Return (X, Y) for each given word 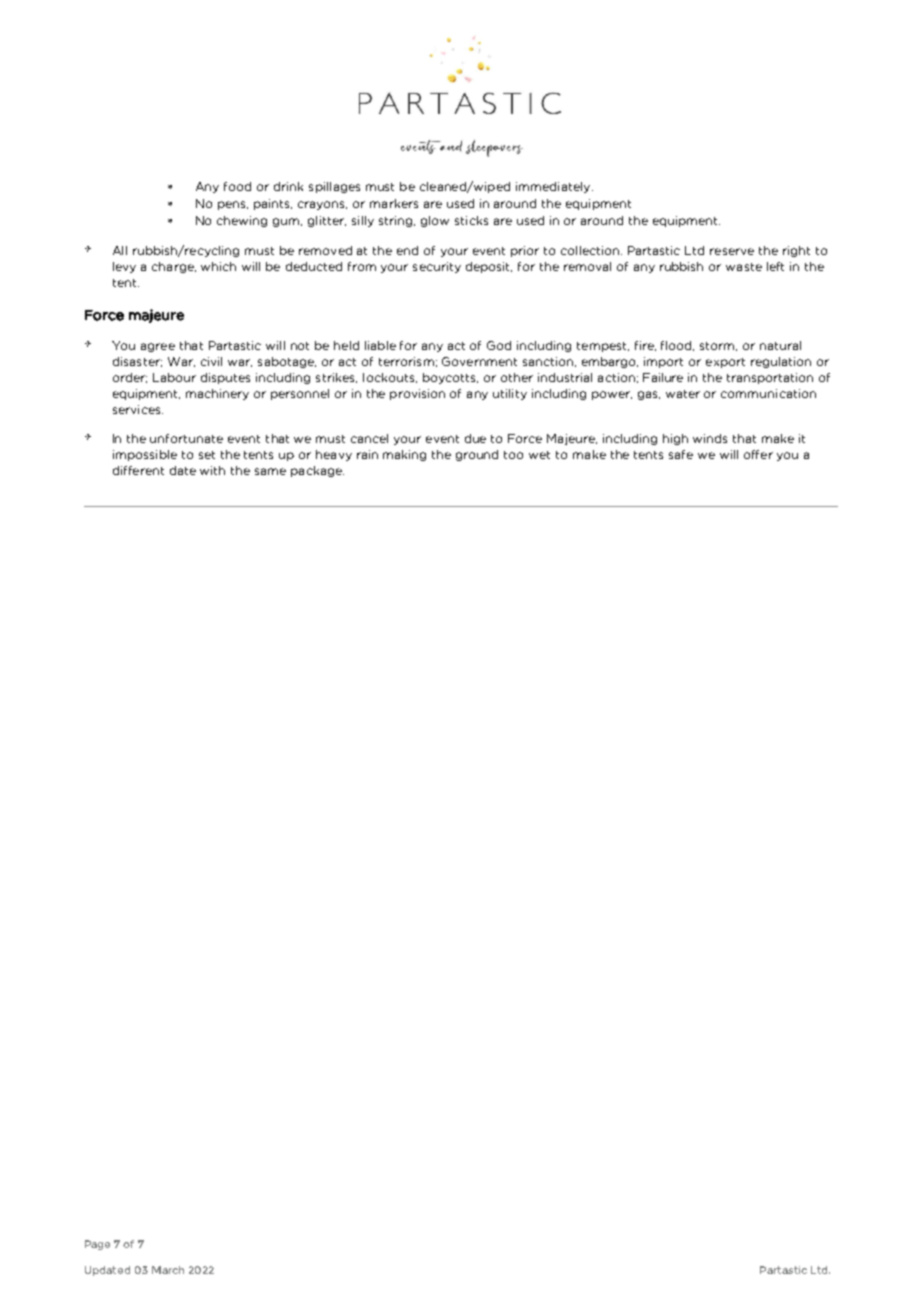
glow (435, 221)
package (317, 471)
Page (97, 1245)
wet (539, 455)
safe (681, 454)
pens (233, 205)
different (138, 470)
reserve (732, 251)
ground (477, 455)
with (212, 470)
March (168, 1270)
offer (758, 454)
